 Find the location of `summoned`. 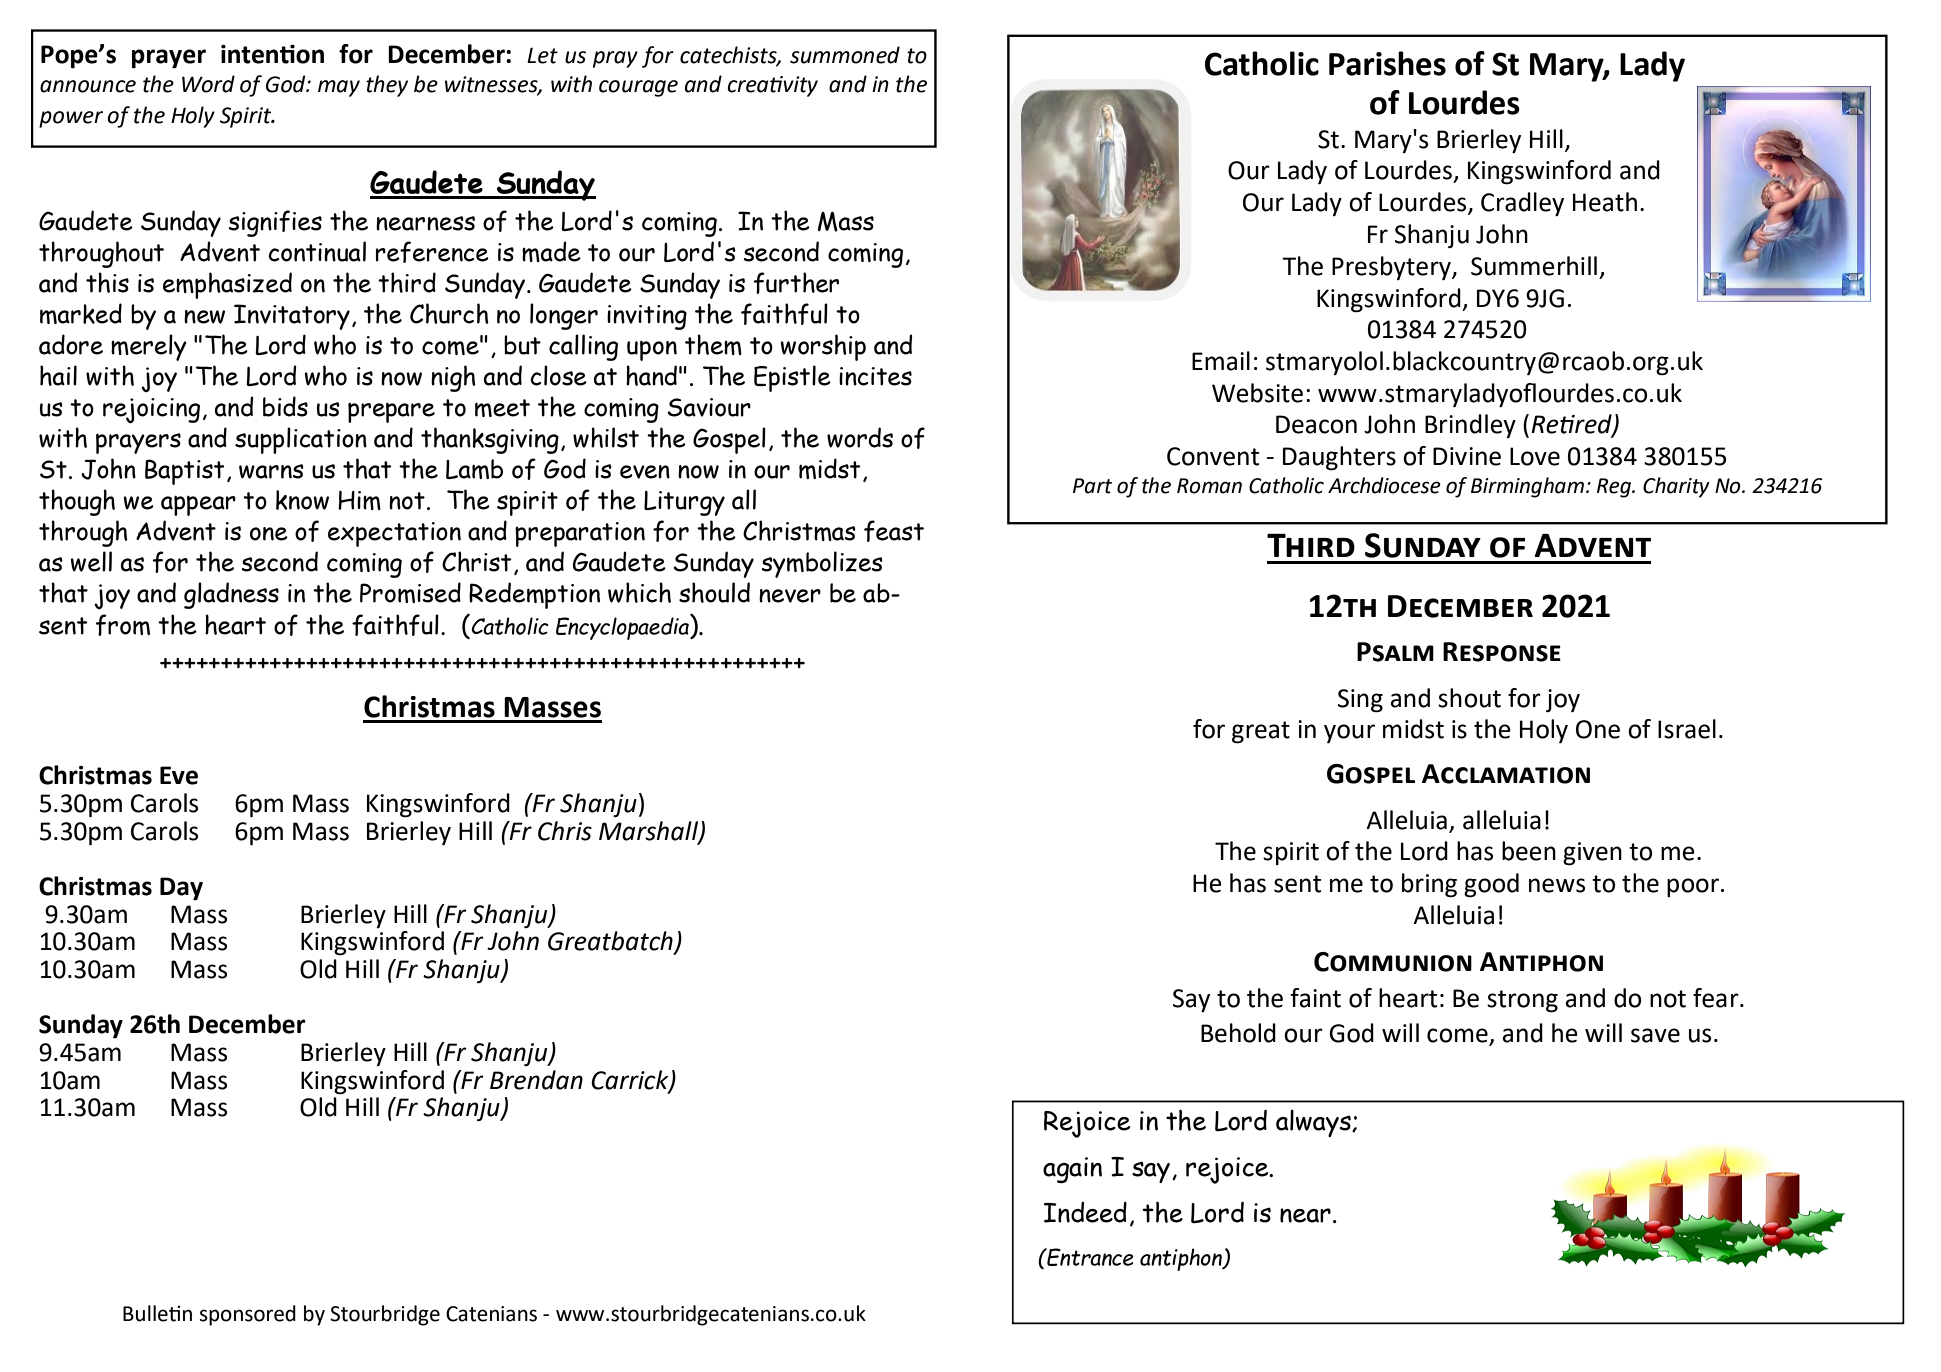

summoned is located at coordinates (845, 55).
